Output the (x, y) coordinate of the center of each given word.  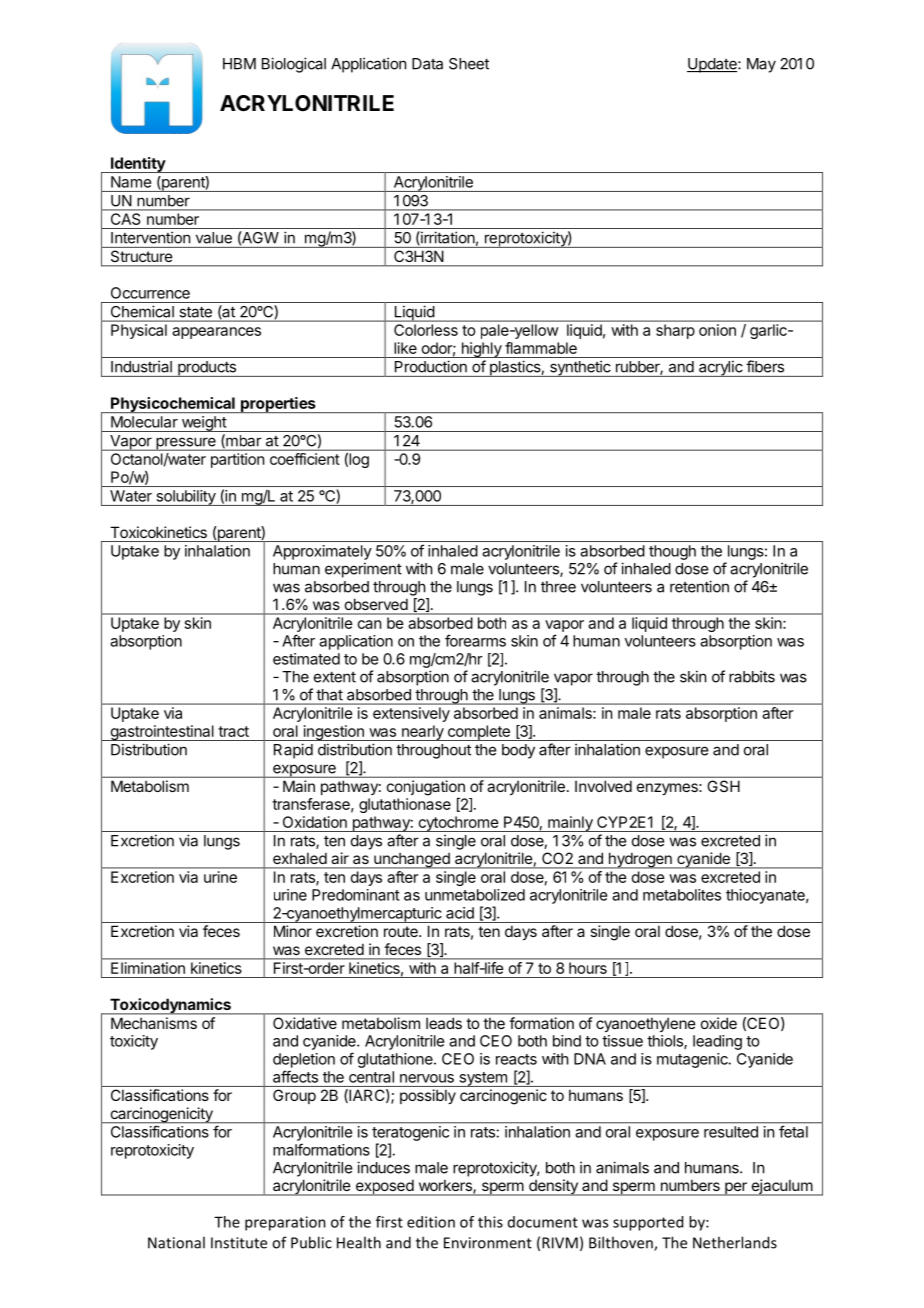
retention (699, 586)
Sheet (469, 64)
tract (233, 731)
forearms (475, 640)
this (490, 1222)
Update (713, 65)
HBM (239, 64)
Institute (239, 1243)
